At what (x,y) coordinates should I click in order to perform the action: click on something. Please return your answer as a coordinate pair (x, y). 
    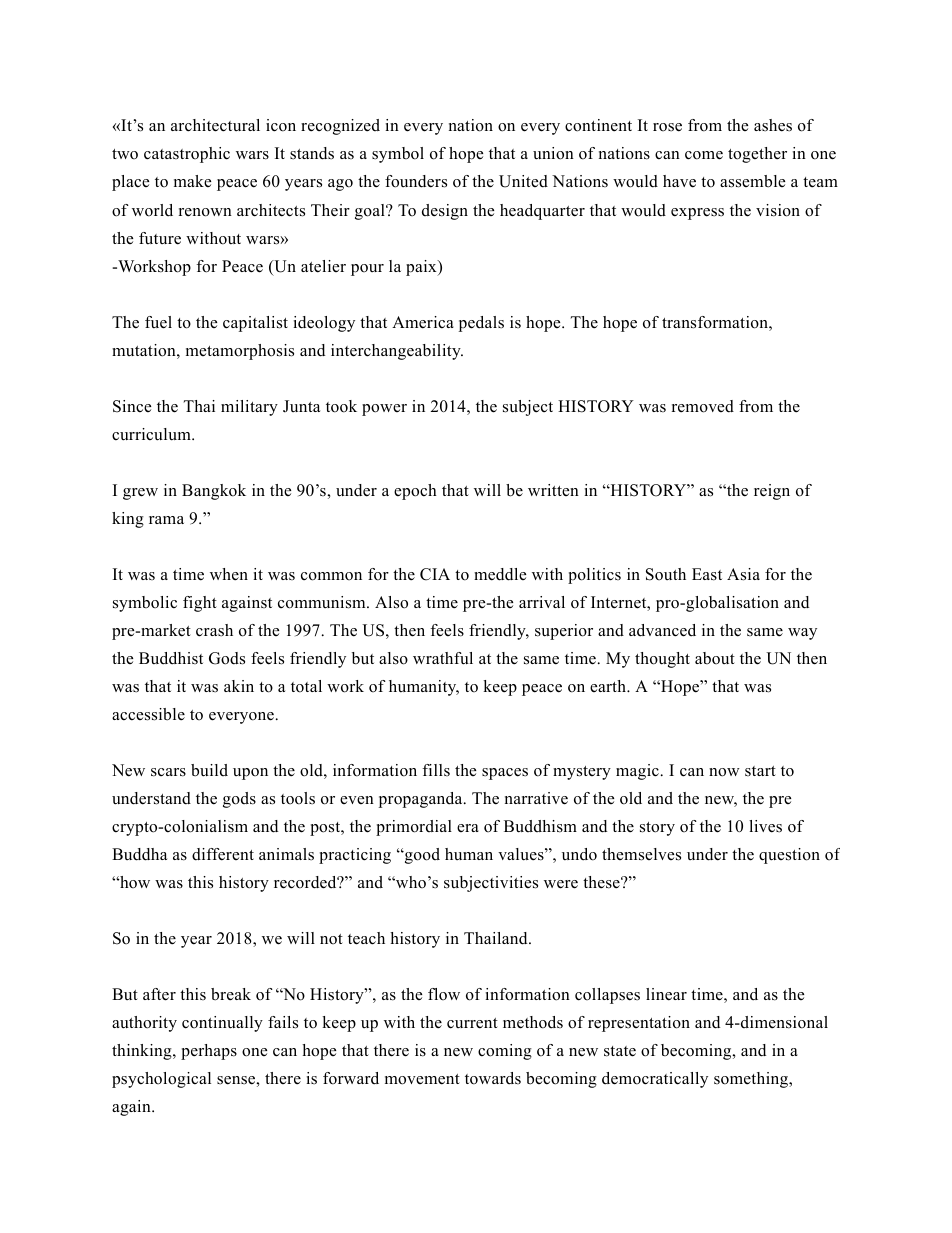
    Looking at the image, I should click on (752, 1080).
